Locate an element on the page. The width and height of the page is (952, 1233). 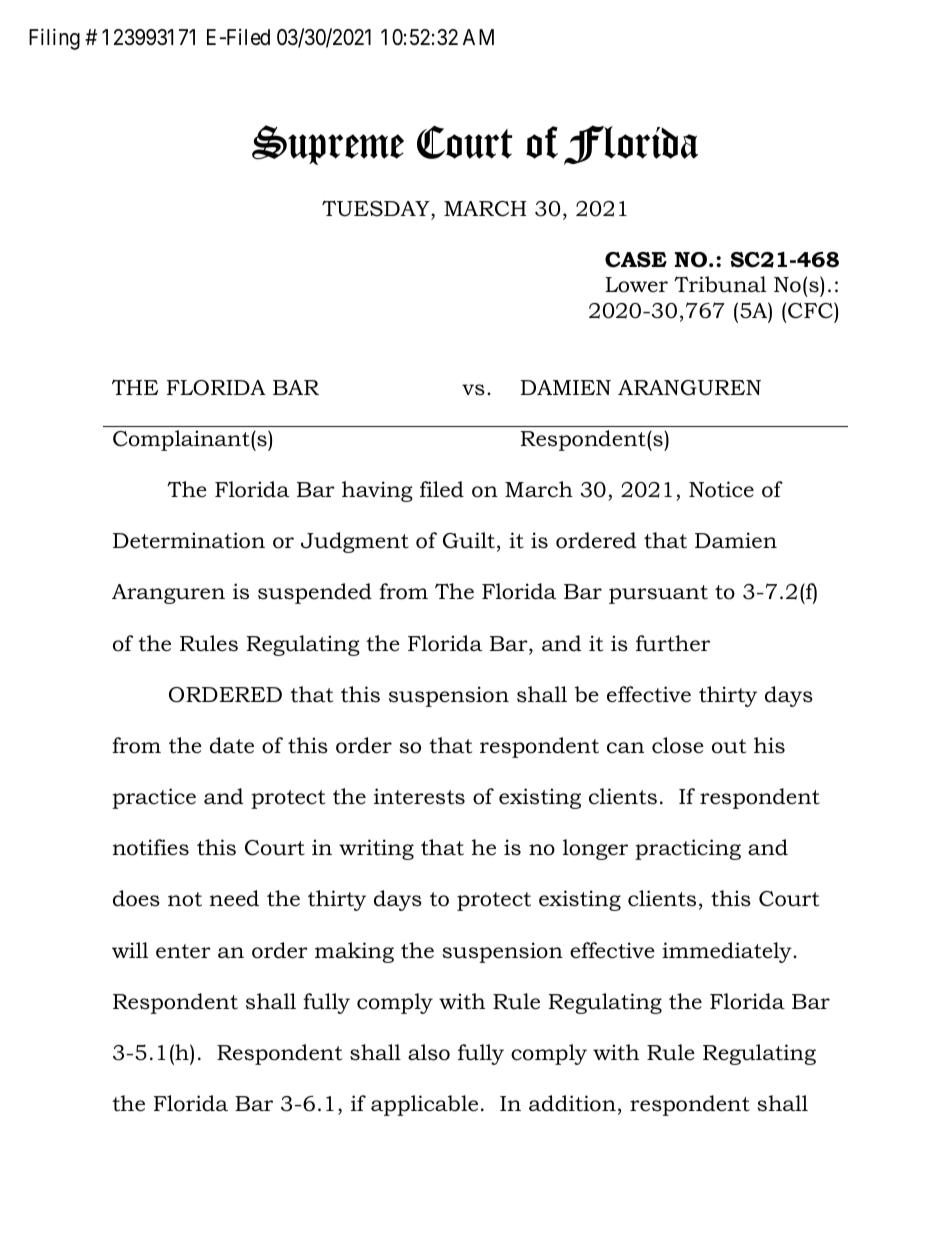
will is located at coordinates (130, 950).
